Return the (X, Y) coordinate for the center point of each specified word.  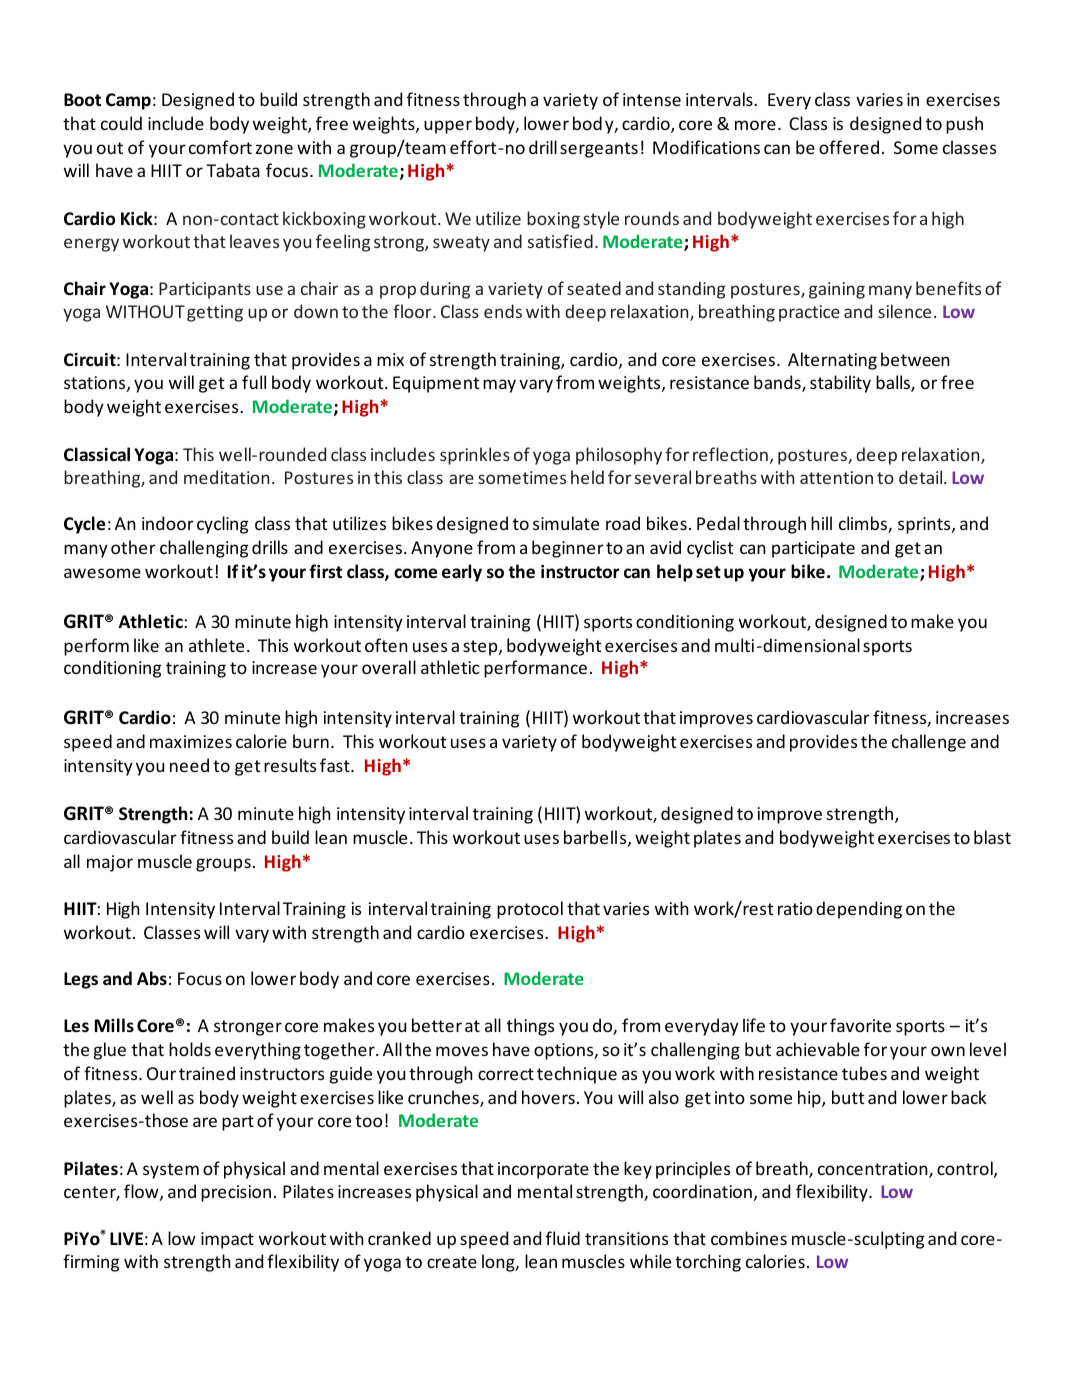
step (481, 648)
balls (894, 383)
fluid (563, 1238)
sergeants (599, 150)
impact (227, 1240)
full (254, 382)
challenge (929, 743)
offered (849, 147)
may (499, 386)
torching (708, 1263)
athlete (216, 645)
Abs (152, 978)
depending (859, 910)
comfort (220, 147)
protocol (530, 910)
